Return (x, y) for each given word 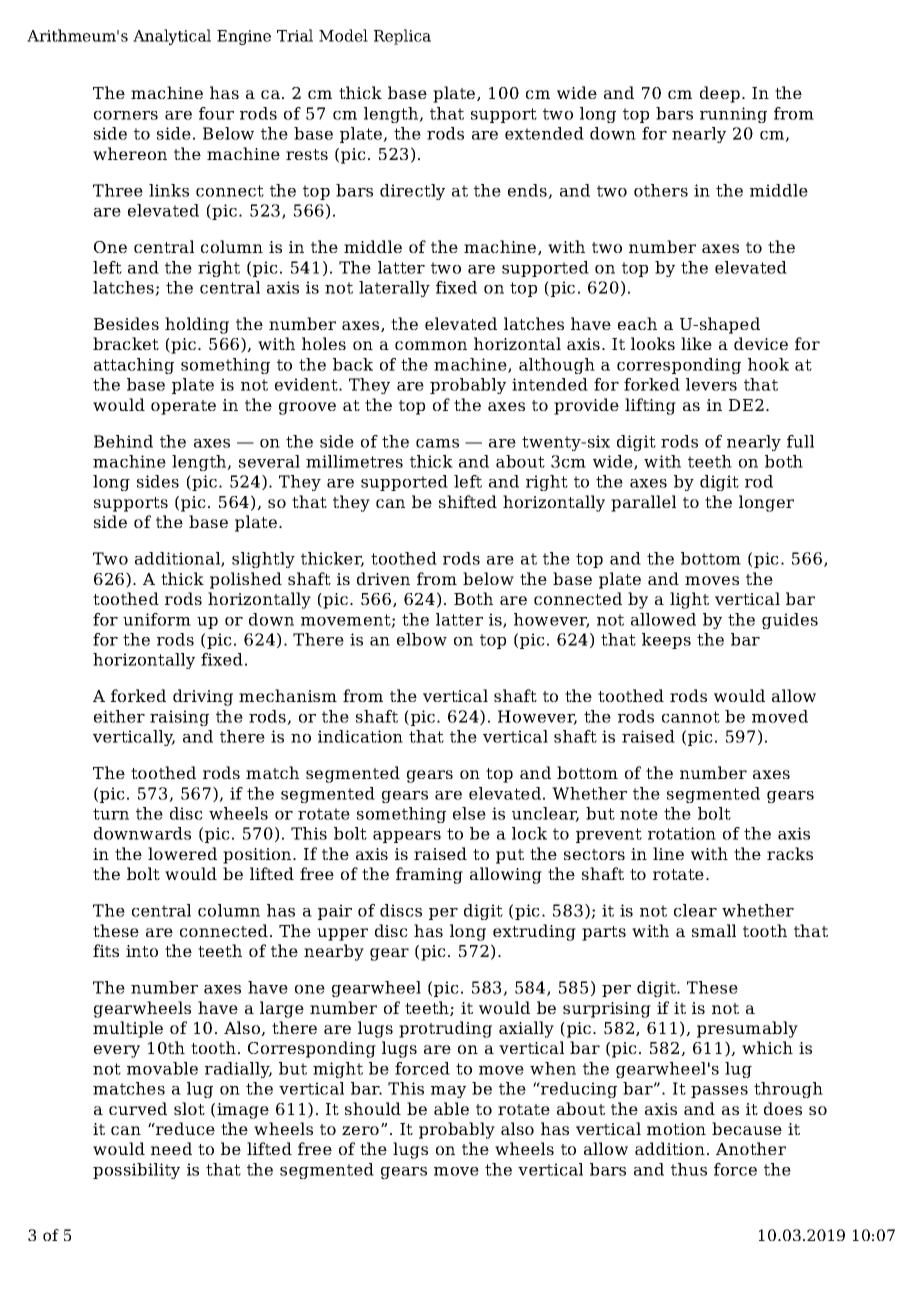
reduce (184, 1128)
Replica (402, 37)
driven (383, 578)
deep (720, 94)
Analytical (172, 37)
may (448, 1092)
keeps (666, 641)
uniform (157, 619)
